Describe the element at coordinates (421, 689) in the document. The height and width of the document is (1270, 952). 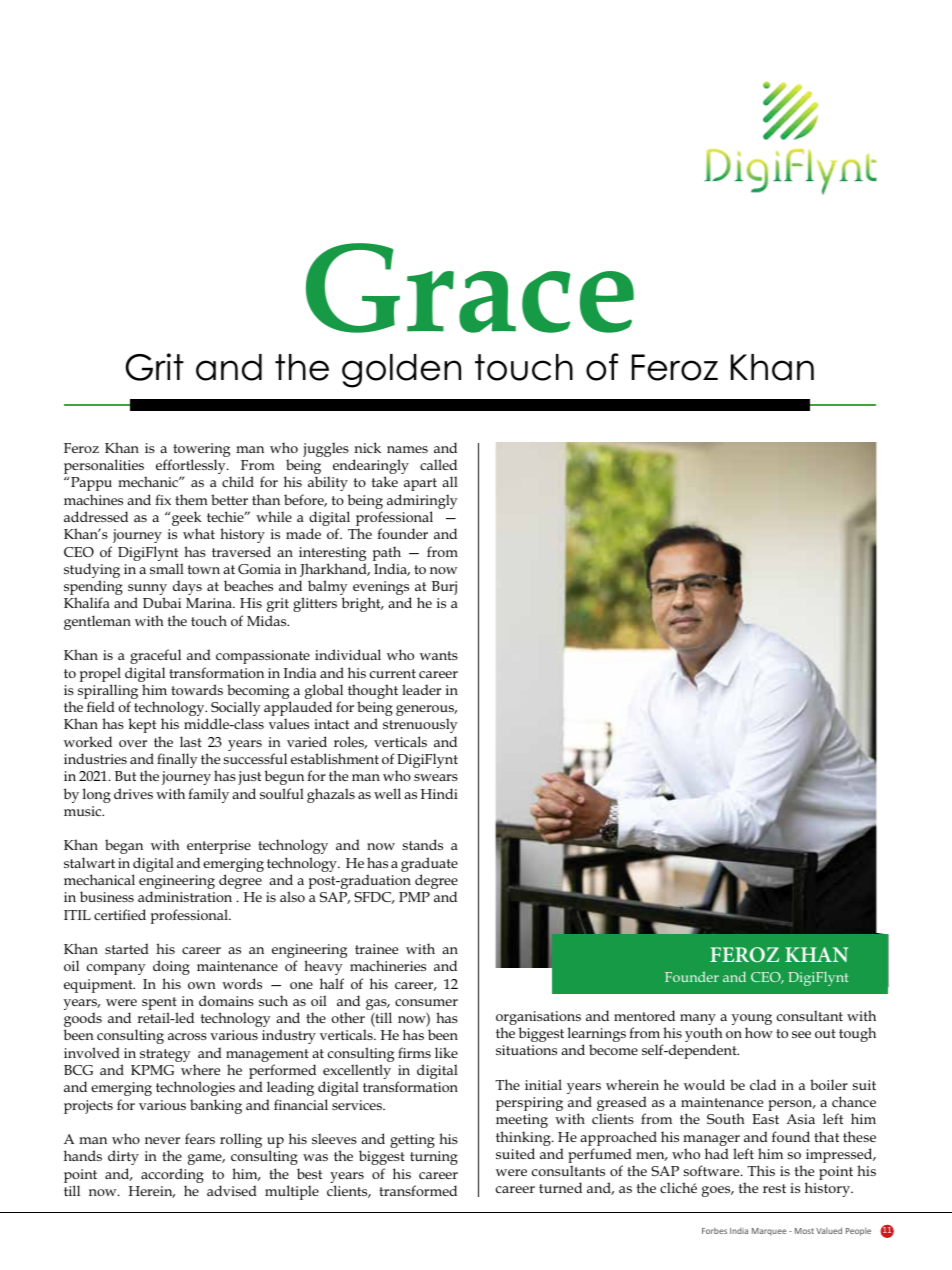
I see `leader` at that location.
